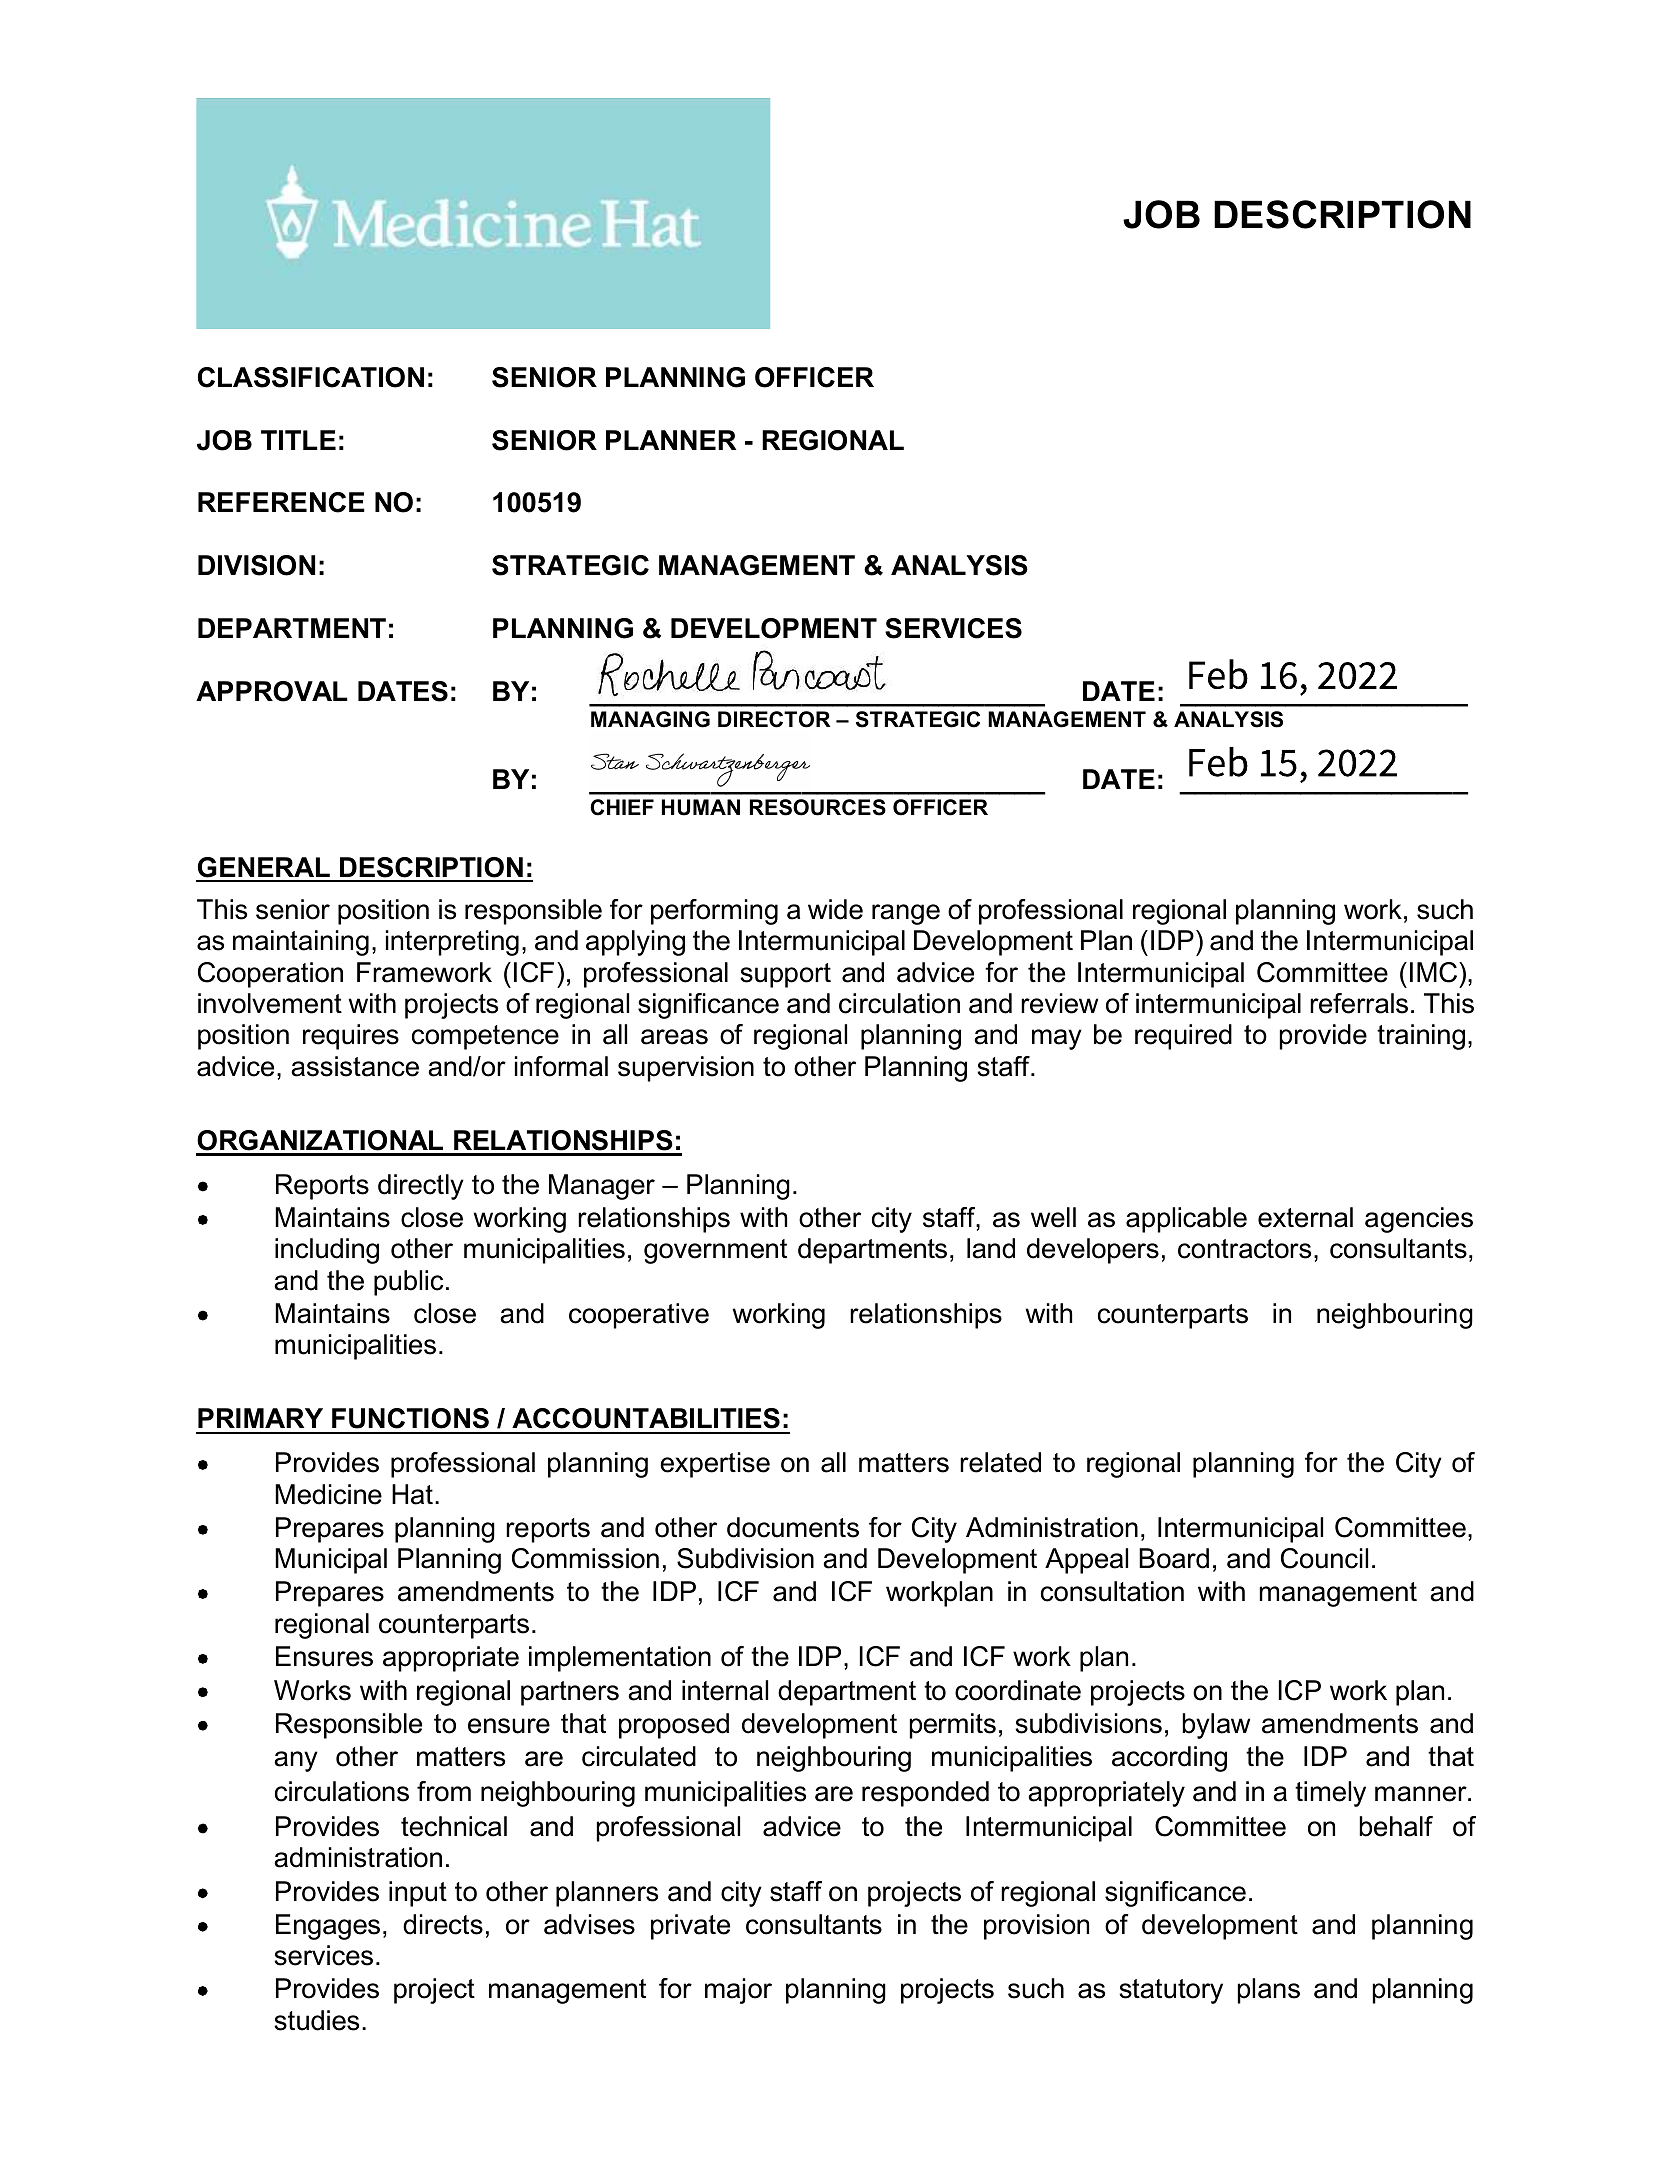 The height and width of the page is (2162, 1671). I want to click on directs, so click(443, 1924).
